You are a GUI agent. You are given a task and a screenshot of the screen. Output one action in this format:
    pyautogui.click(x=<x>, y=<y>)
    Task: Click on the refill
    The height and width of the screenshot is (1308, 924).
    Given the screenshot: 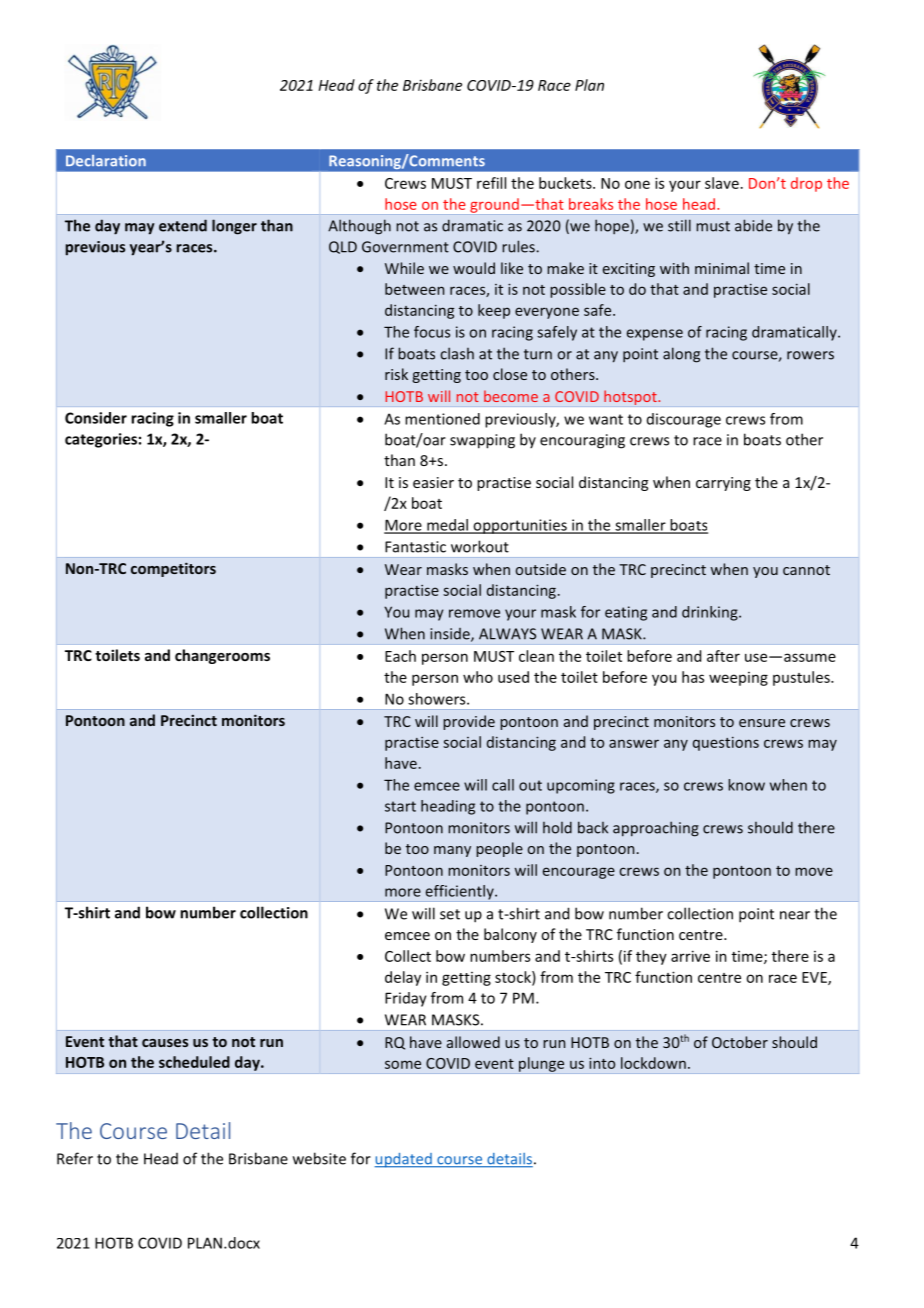 What is the action you would take?
    pyautogui.click(x=491, y=183)
